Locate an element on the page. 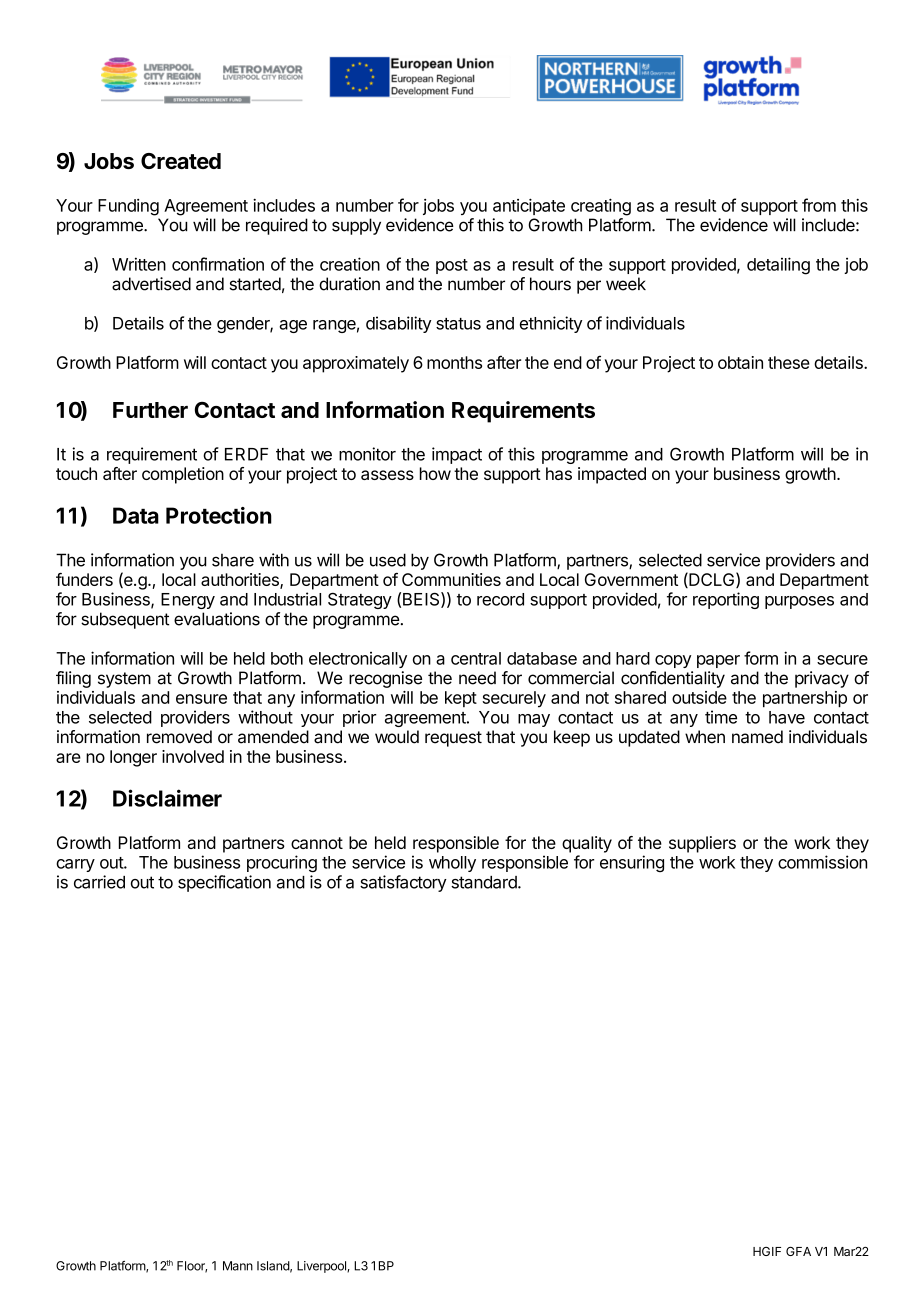 The height and width of the page is (1308, 924). time is located at coordinates (721, 717).
